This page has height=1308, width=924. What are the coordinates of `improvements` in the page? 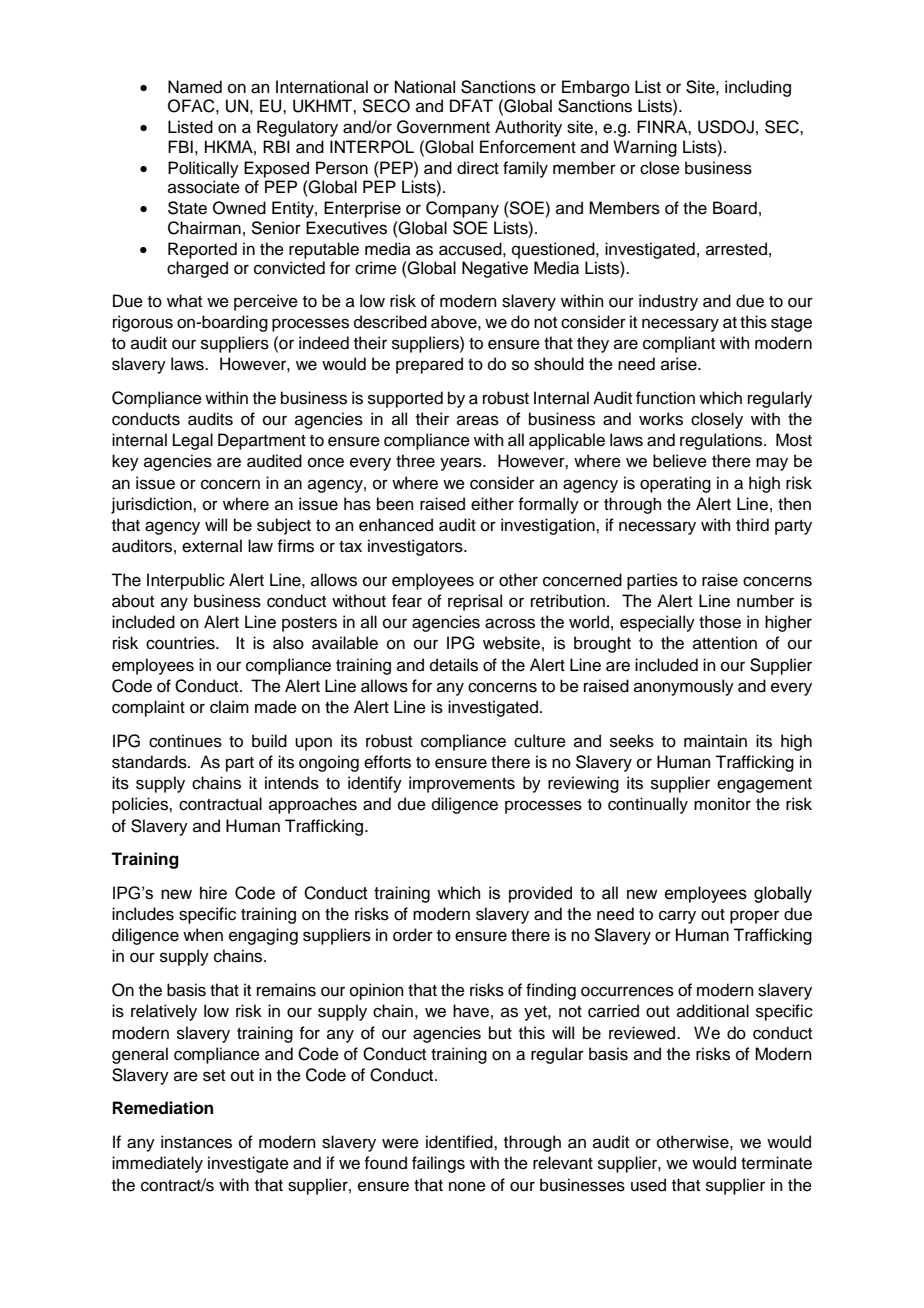 It's located at (462, 784).
